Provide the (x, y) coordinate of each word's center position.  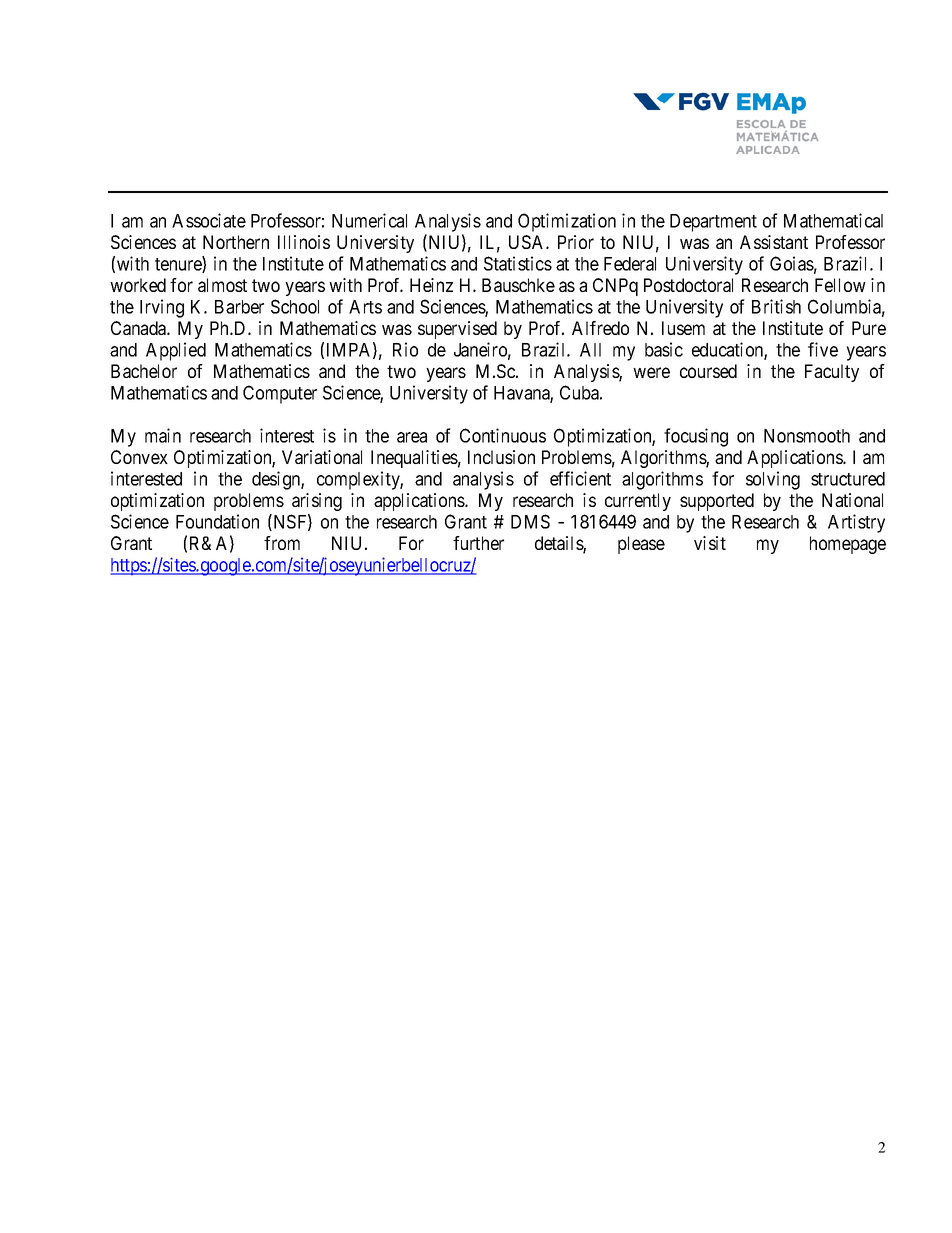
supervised (457, 330)
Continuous (503, 435)
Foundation (217, 521)
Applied (176, 351)
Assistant (774, 242)
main (163, 435)
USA (528, 242)
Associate (209, 220)
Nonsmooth (807, 436)
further (478, 543)
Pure (869, 328)
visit (710, 543)
